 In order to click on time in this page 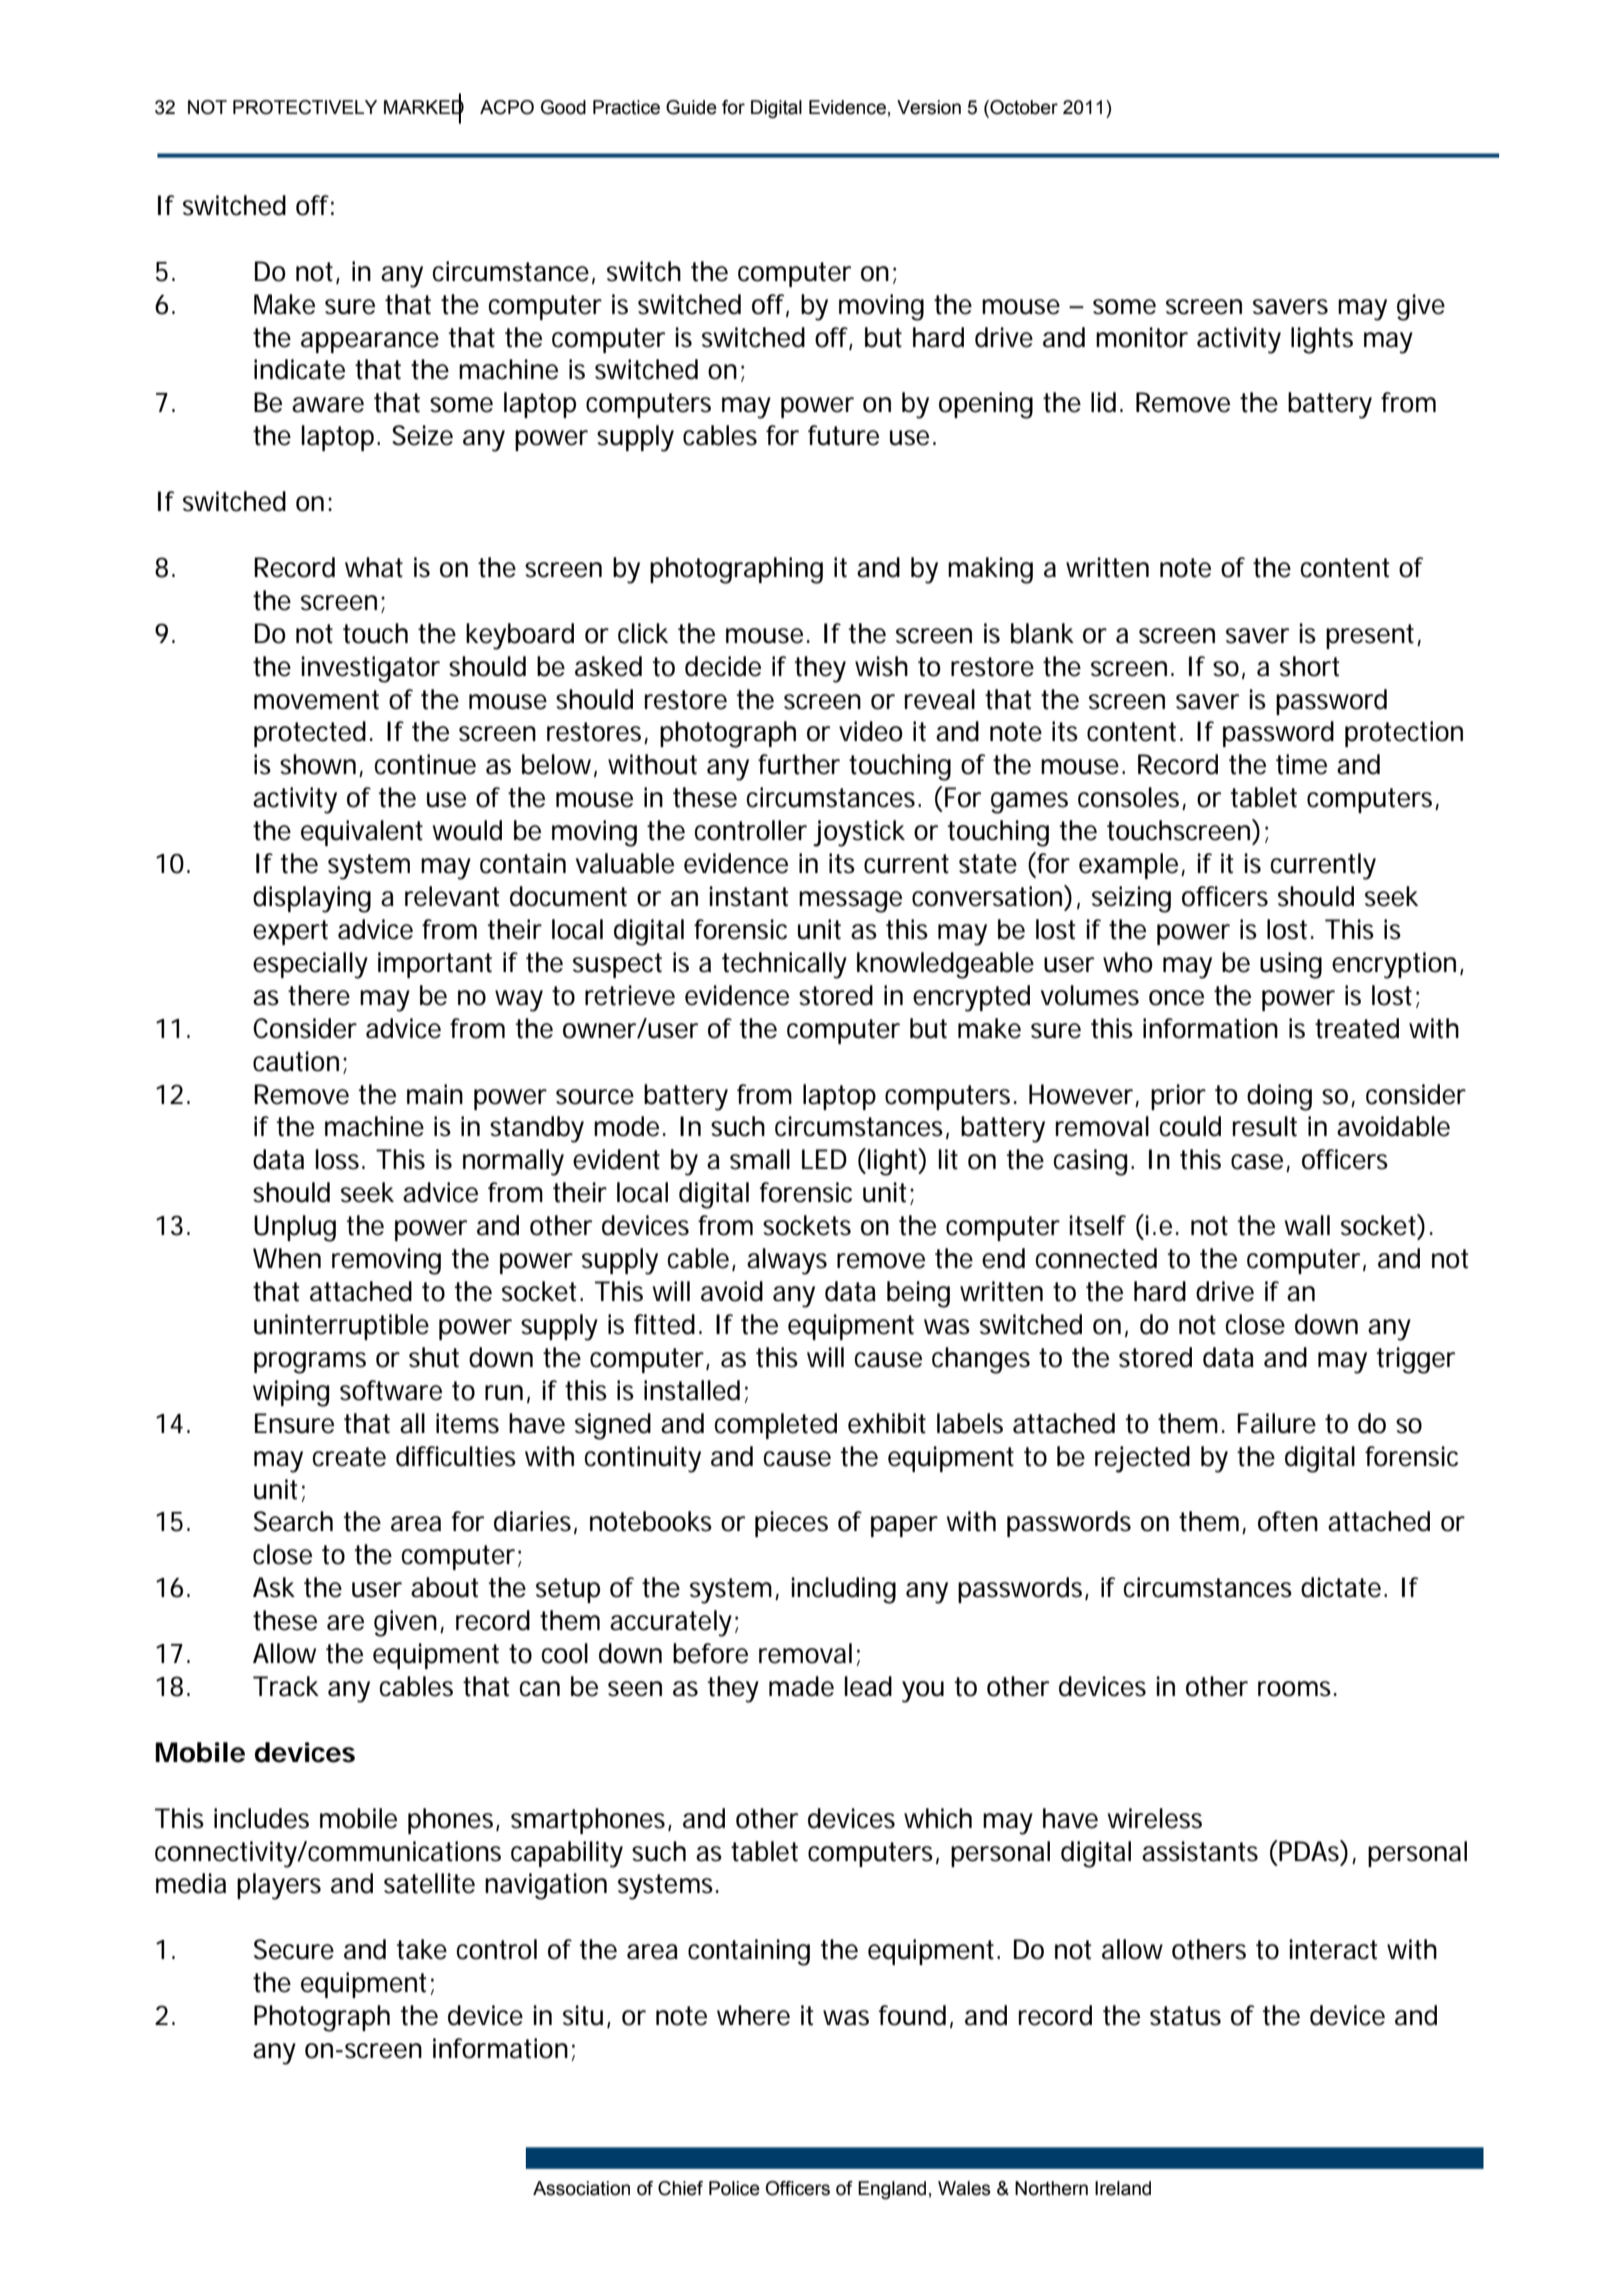, I will do `click(1301, 764)`.
